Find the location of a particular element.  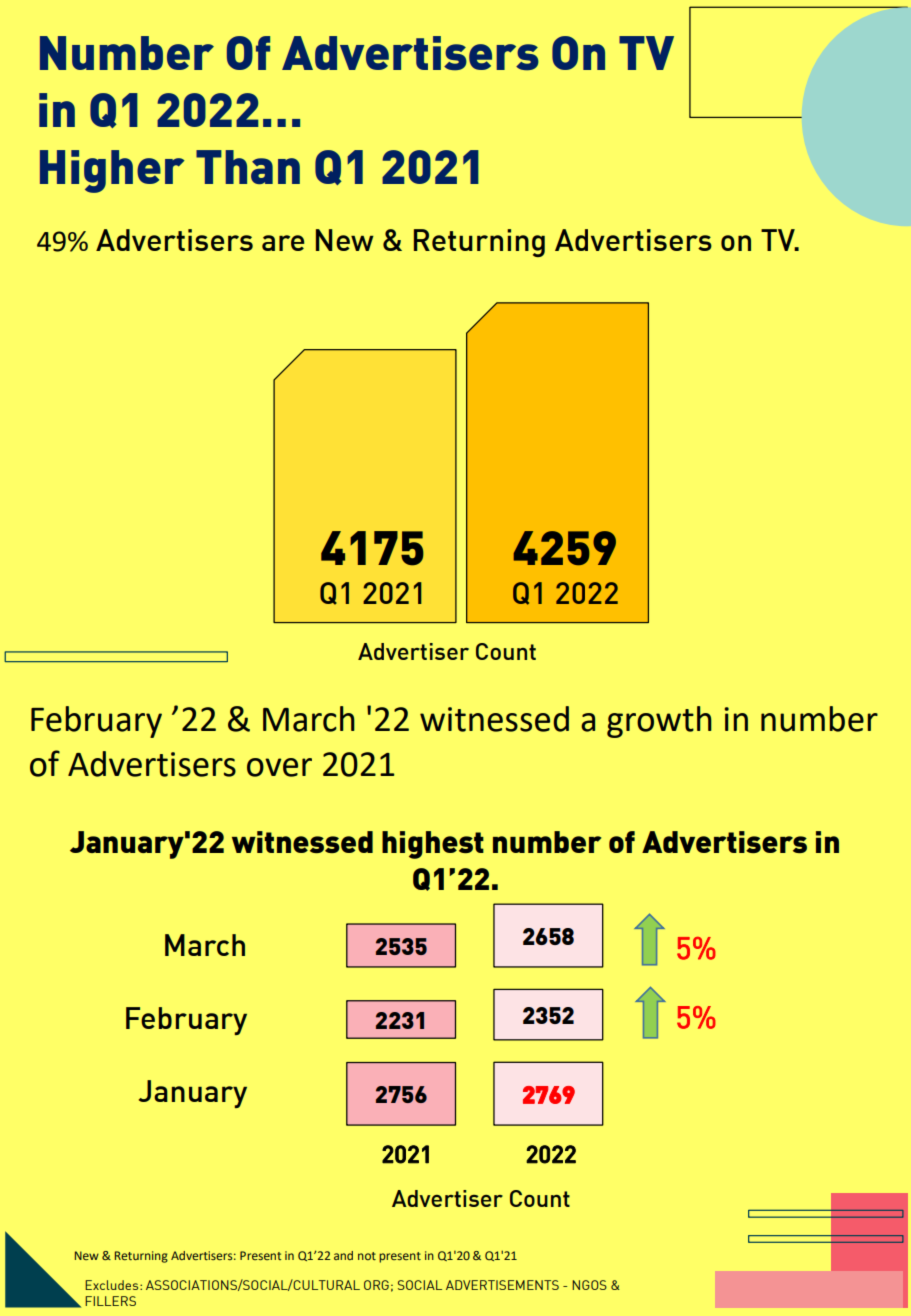

NGOS is located at coordinates (589, 1285).
